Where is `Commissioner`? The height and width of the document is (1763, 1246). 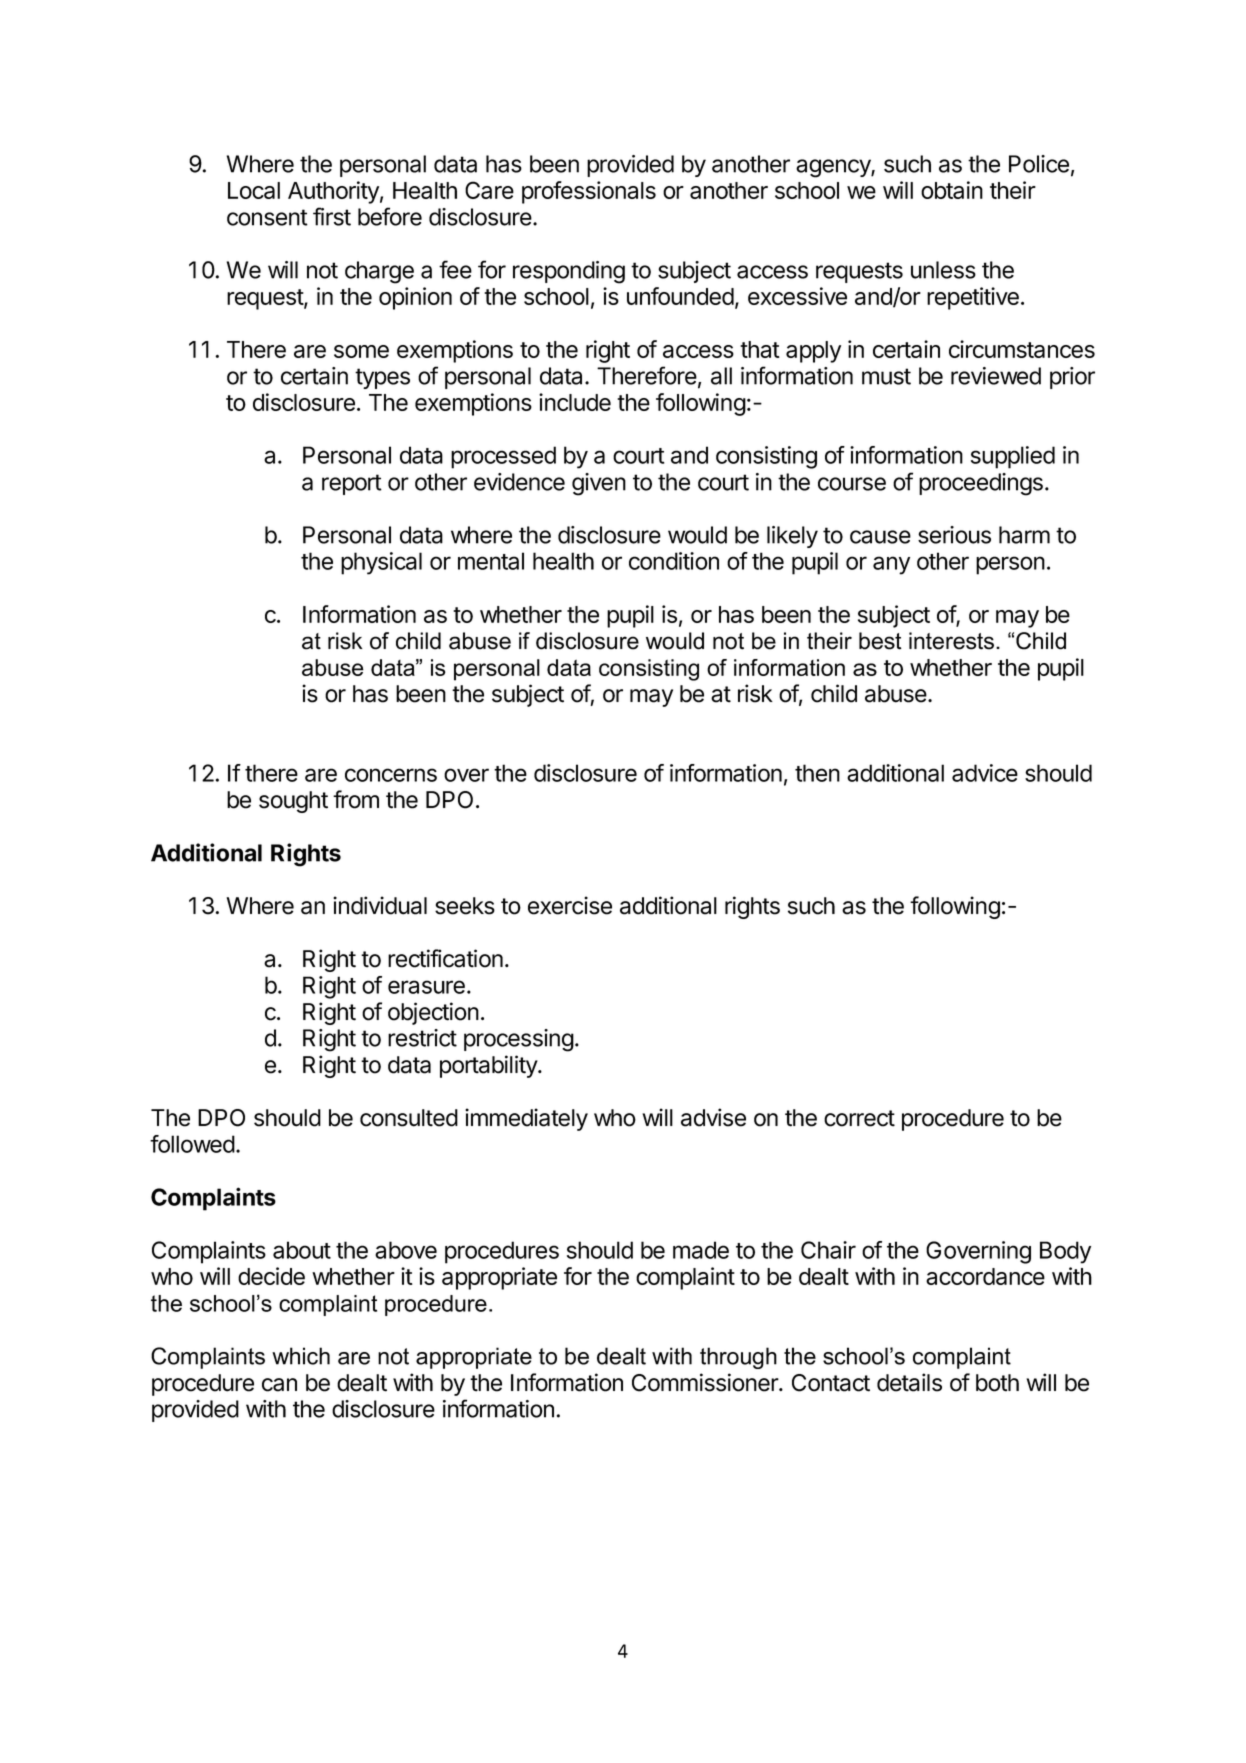 Commissioner is located at coordinates (706, 1382).
